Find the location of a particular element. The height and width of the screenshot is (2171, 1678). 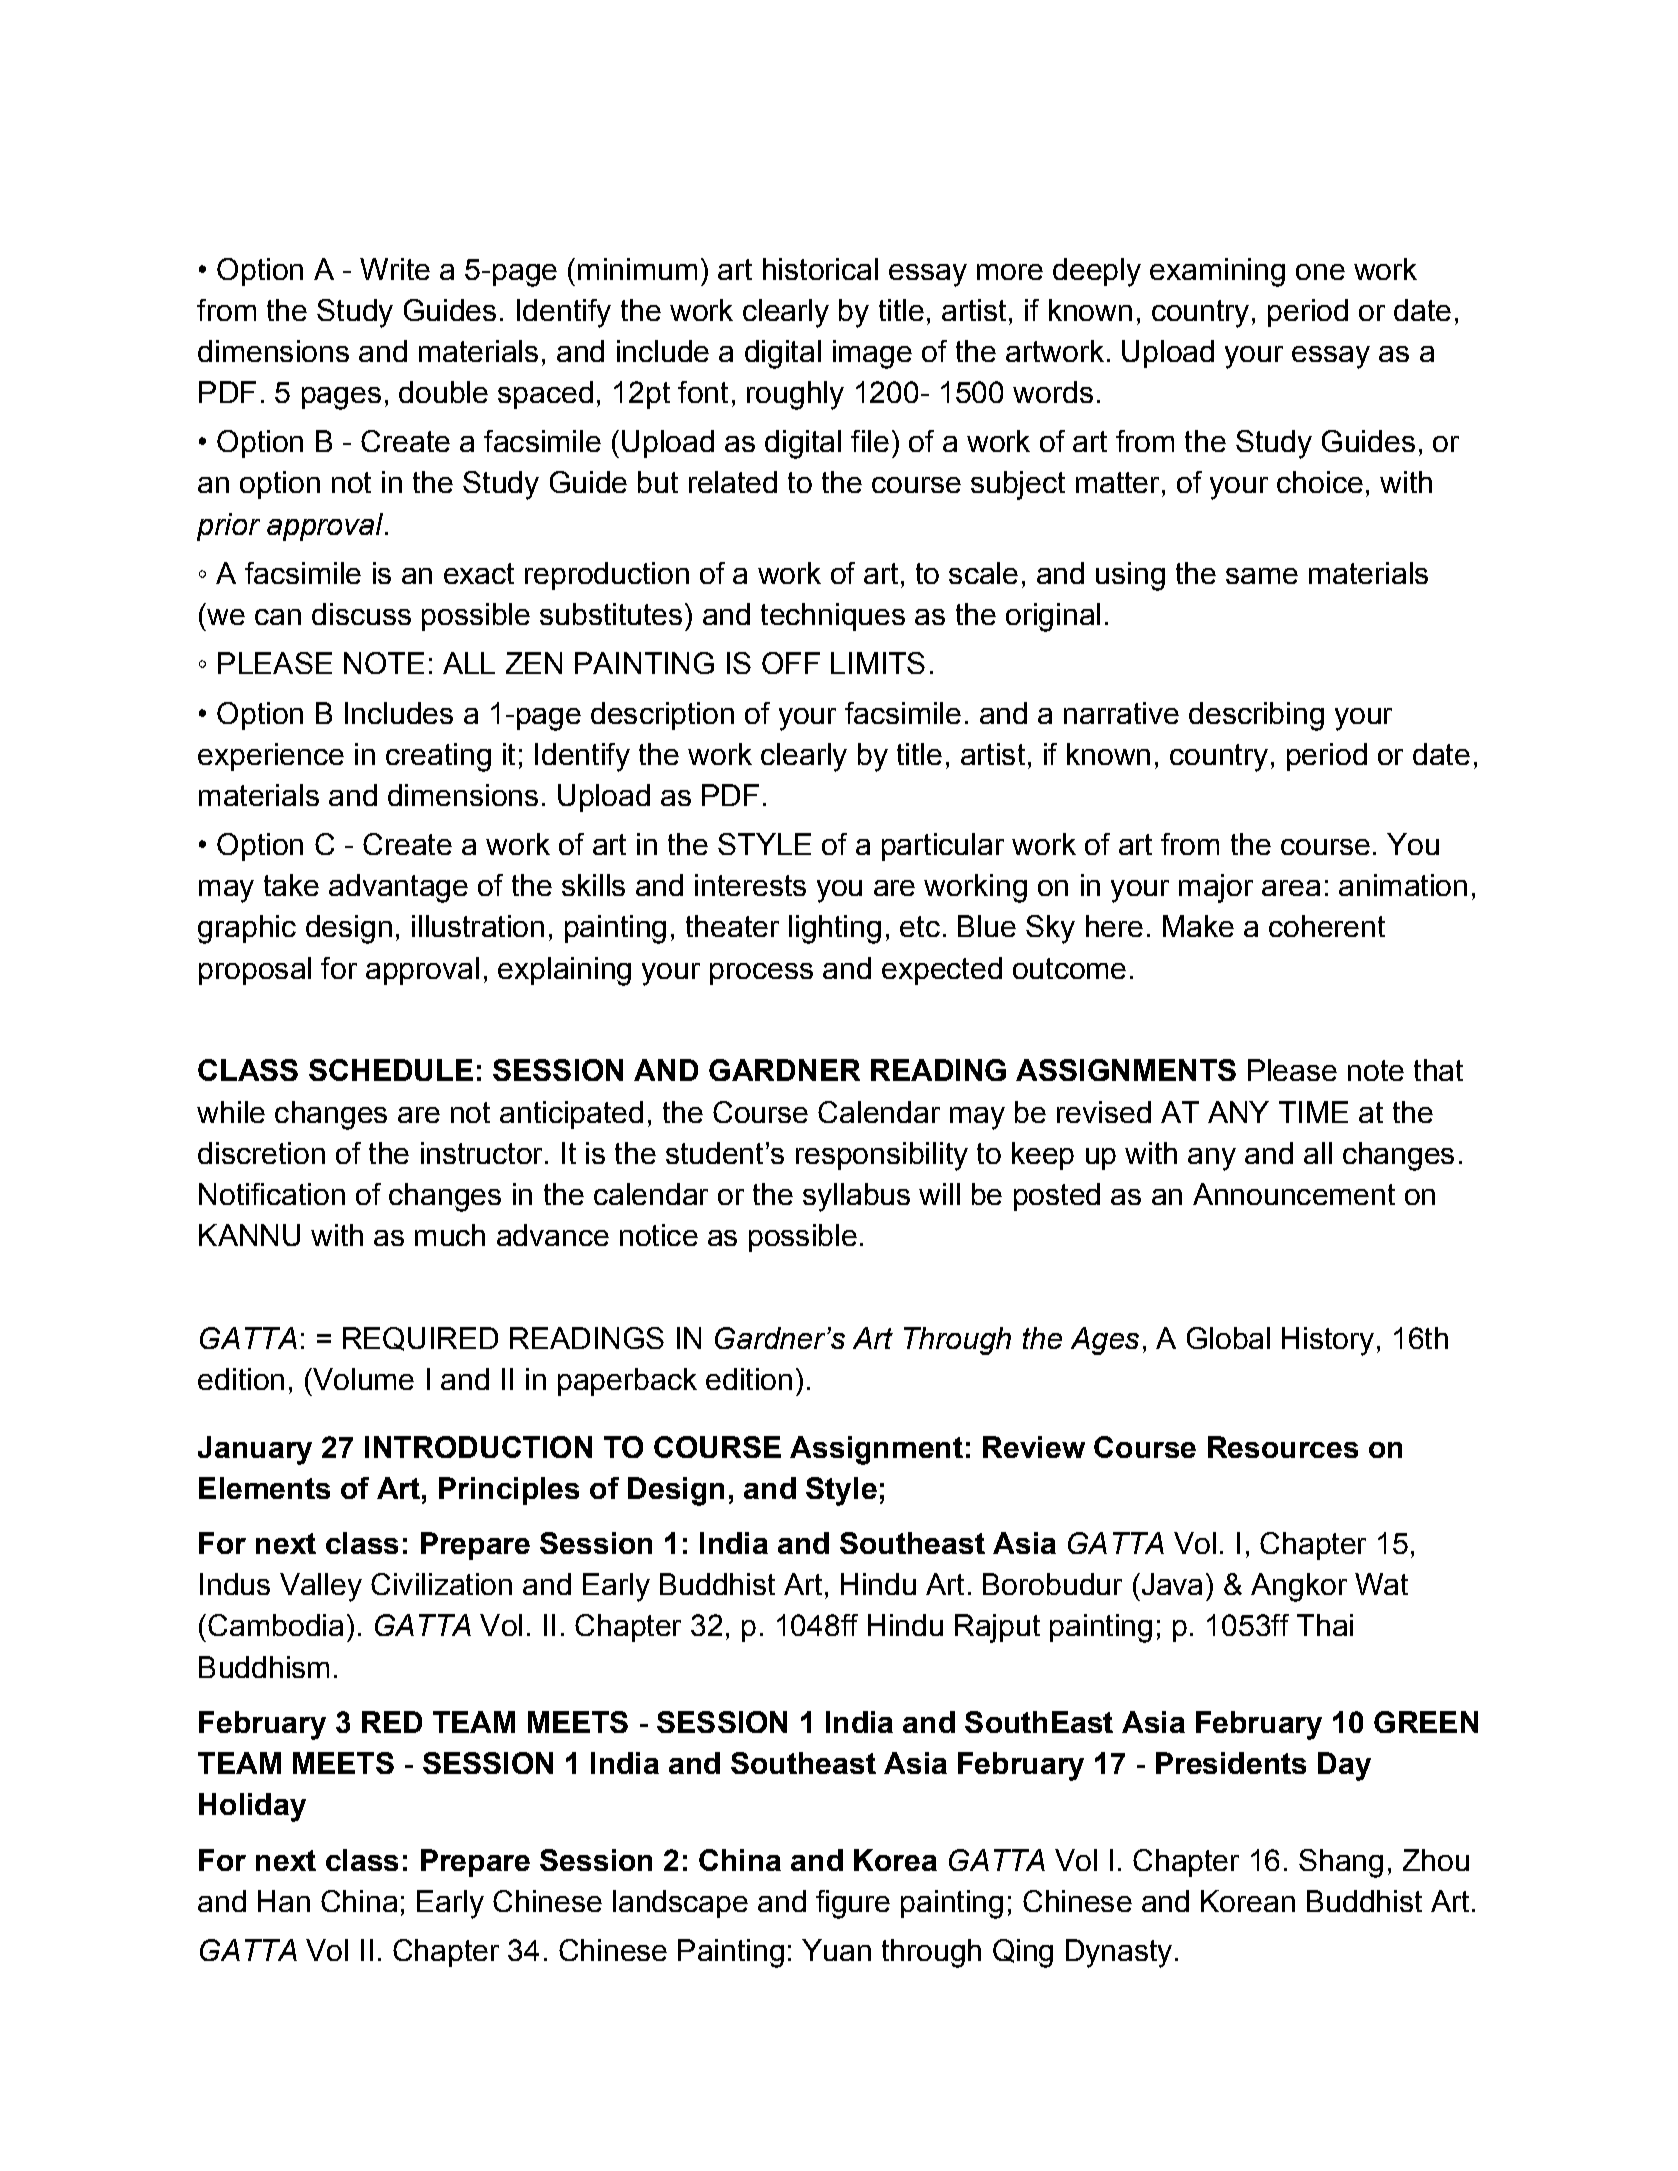

Holiday is located at coordinates (252, 1807).
